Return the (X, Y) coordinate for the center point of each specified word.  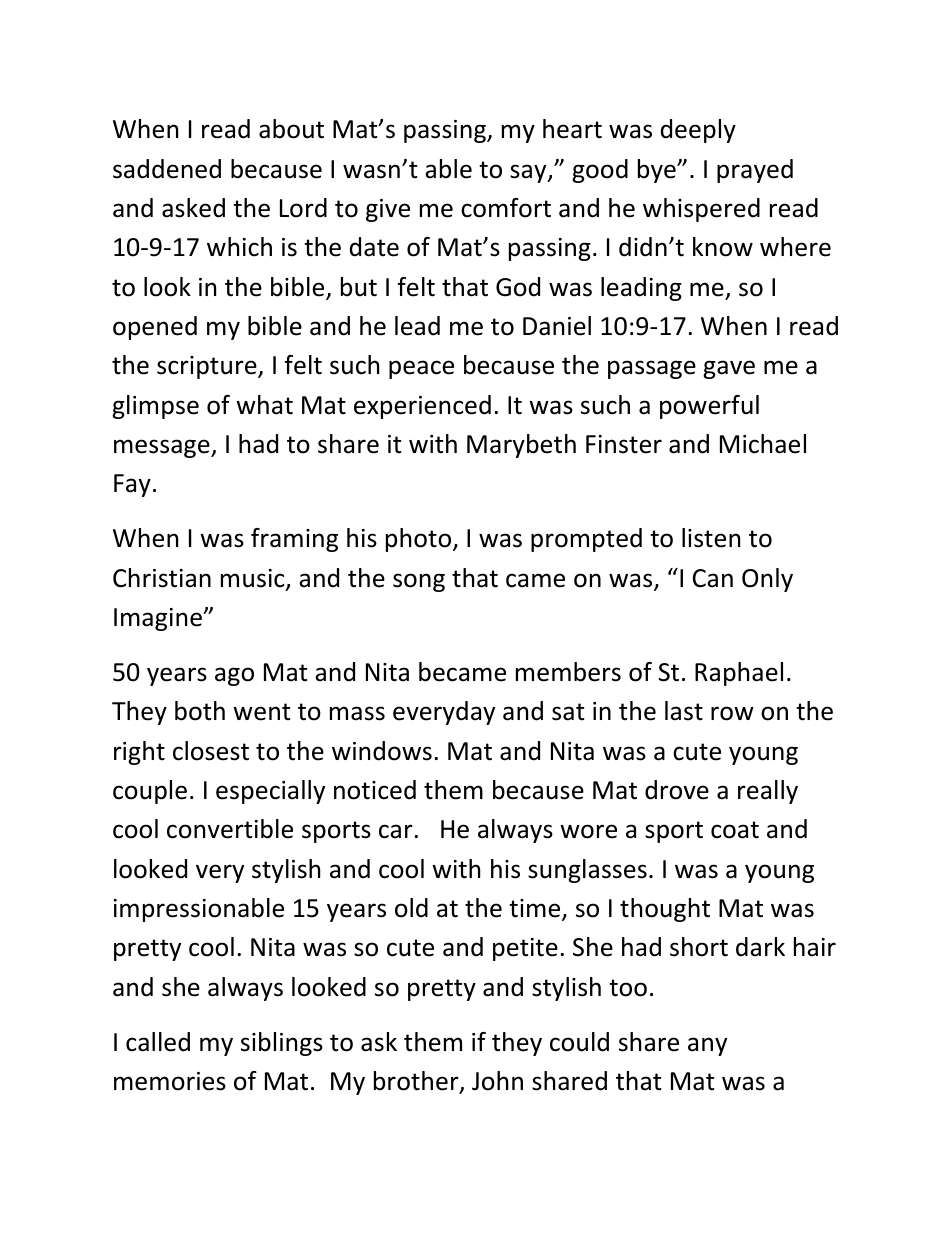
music (254, 579)
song (419, 582)
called (158, 1042)
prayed (755, 171)
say (529, 173)
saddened (167, 169)
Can (713, 578)
